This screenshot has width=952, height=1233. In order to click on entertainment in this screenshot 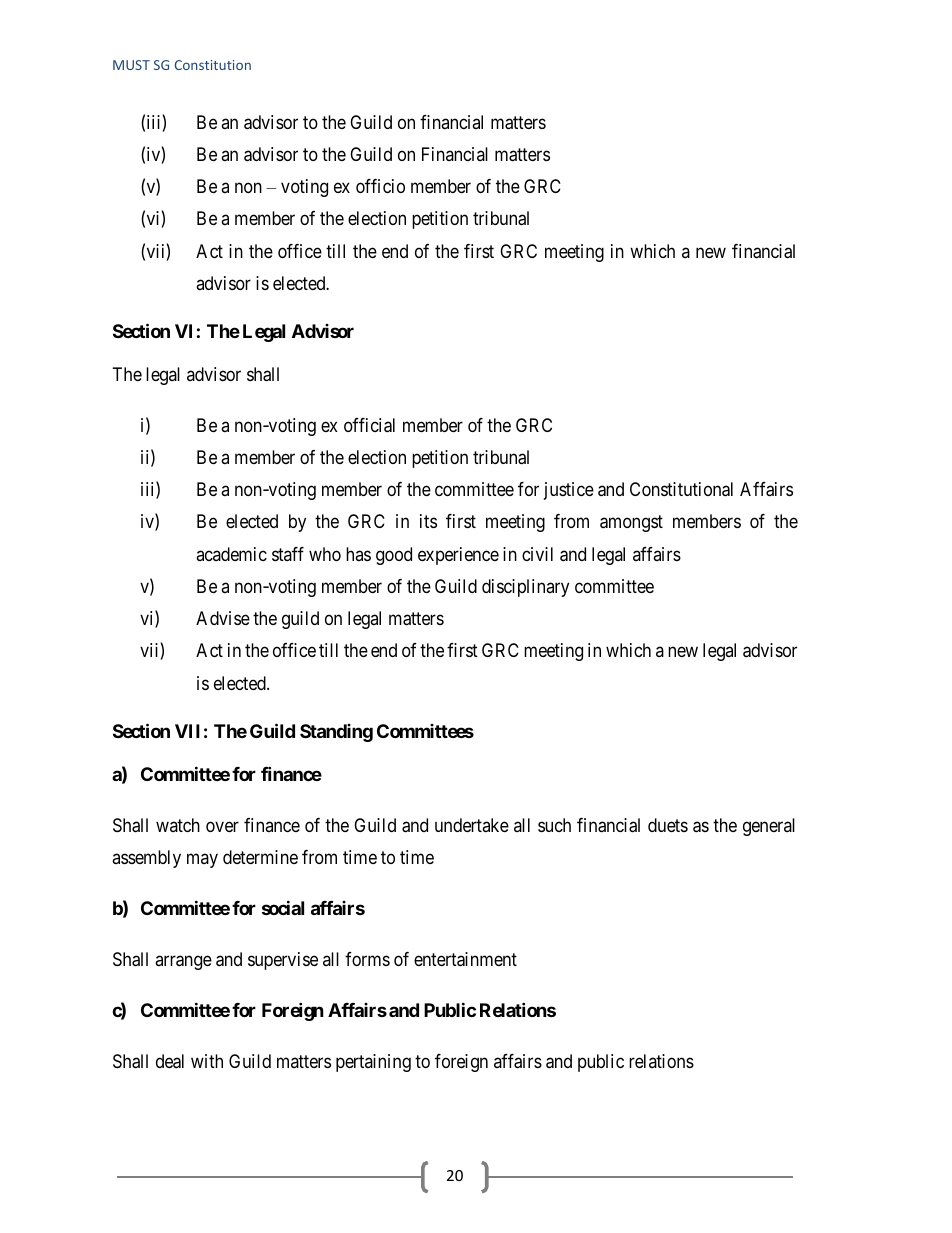, I will do `click(465, 959)`.
